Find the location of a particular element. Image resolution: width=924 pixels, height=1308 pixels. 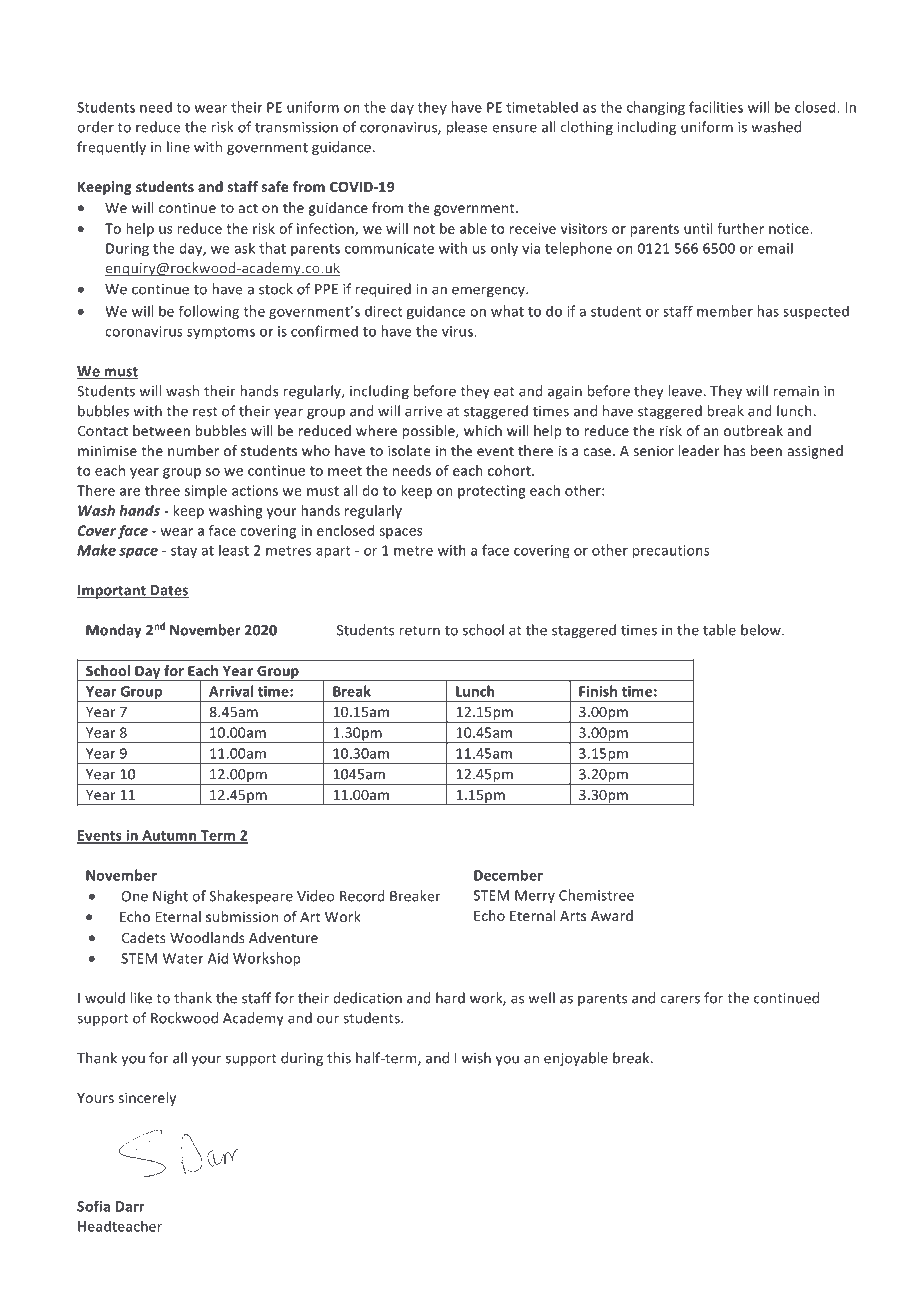

Darr is located at coordinates (130, 1206).
